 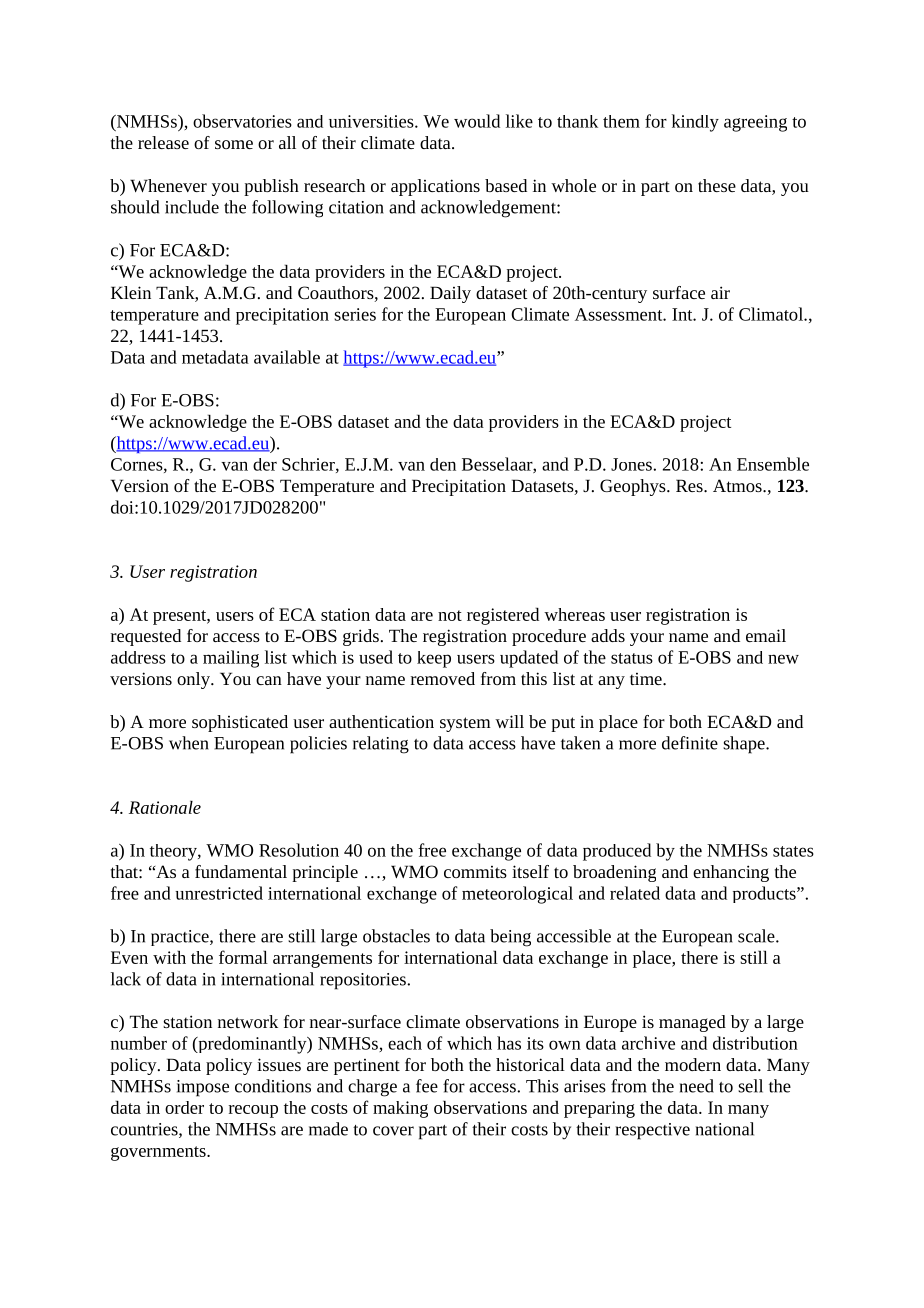 I want to click on definite, so click(x=690, y=743).
